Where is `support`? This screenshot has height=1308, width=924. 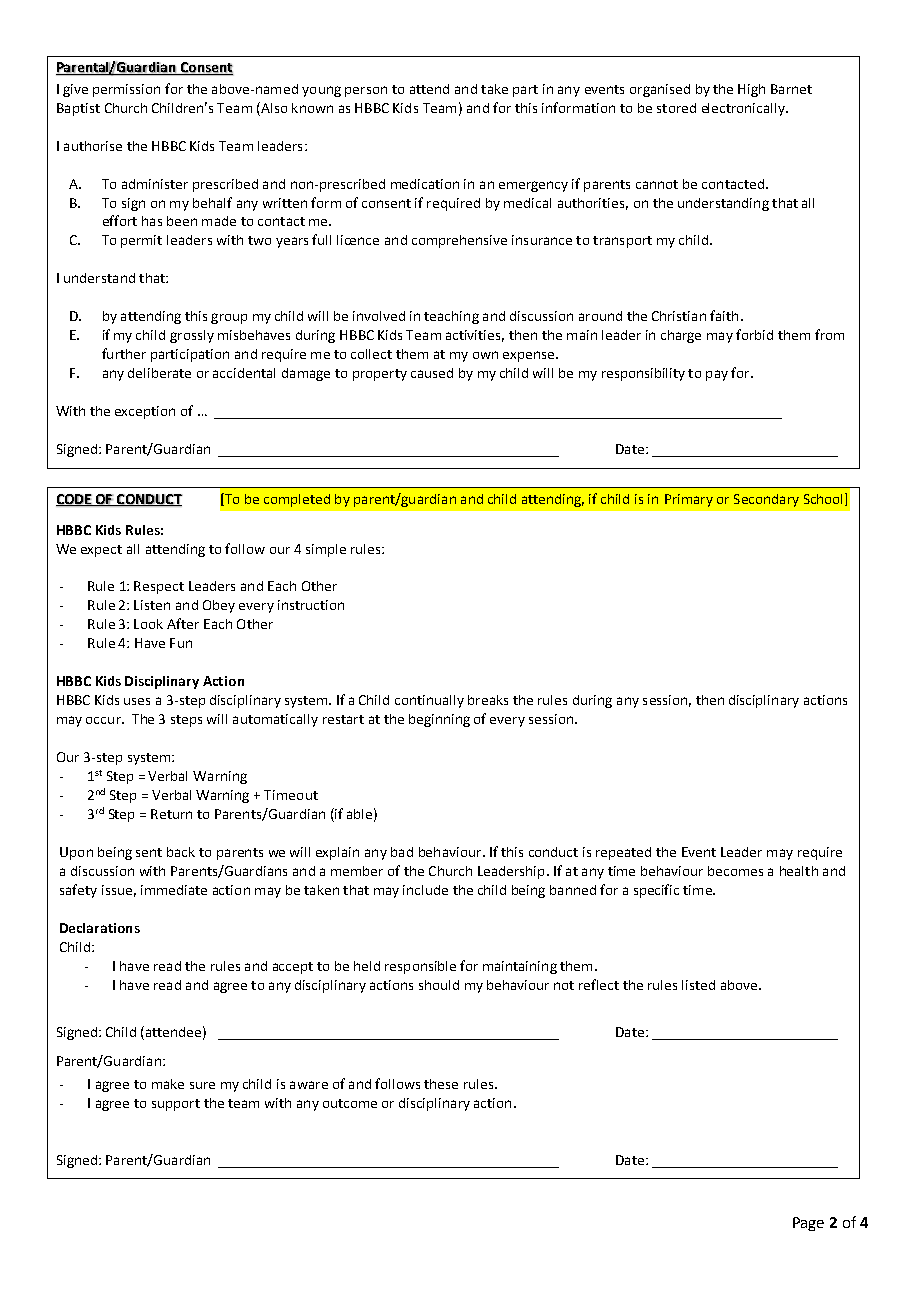
support is located at coordinates (176, 1105).
